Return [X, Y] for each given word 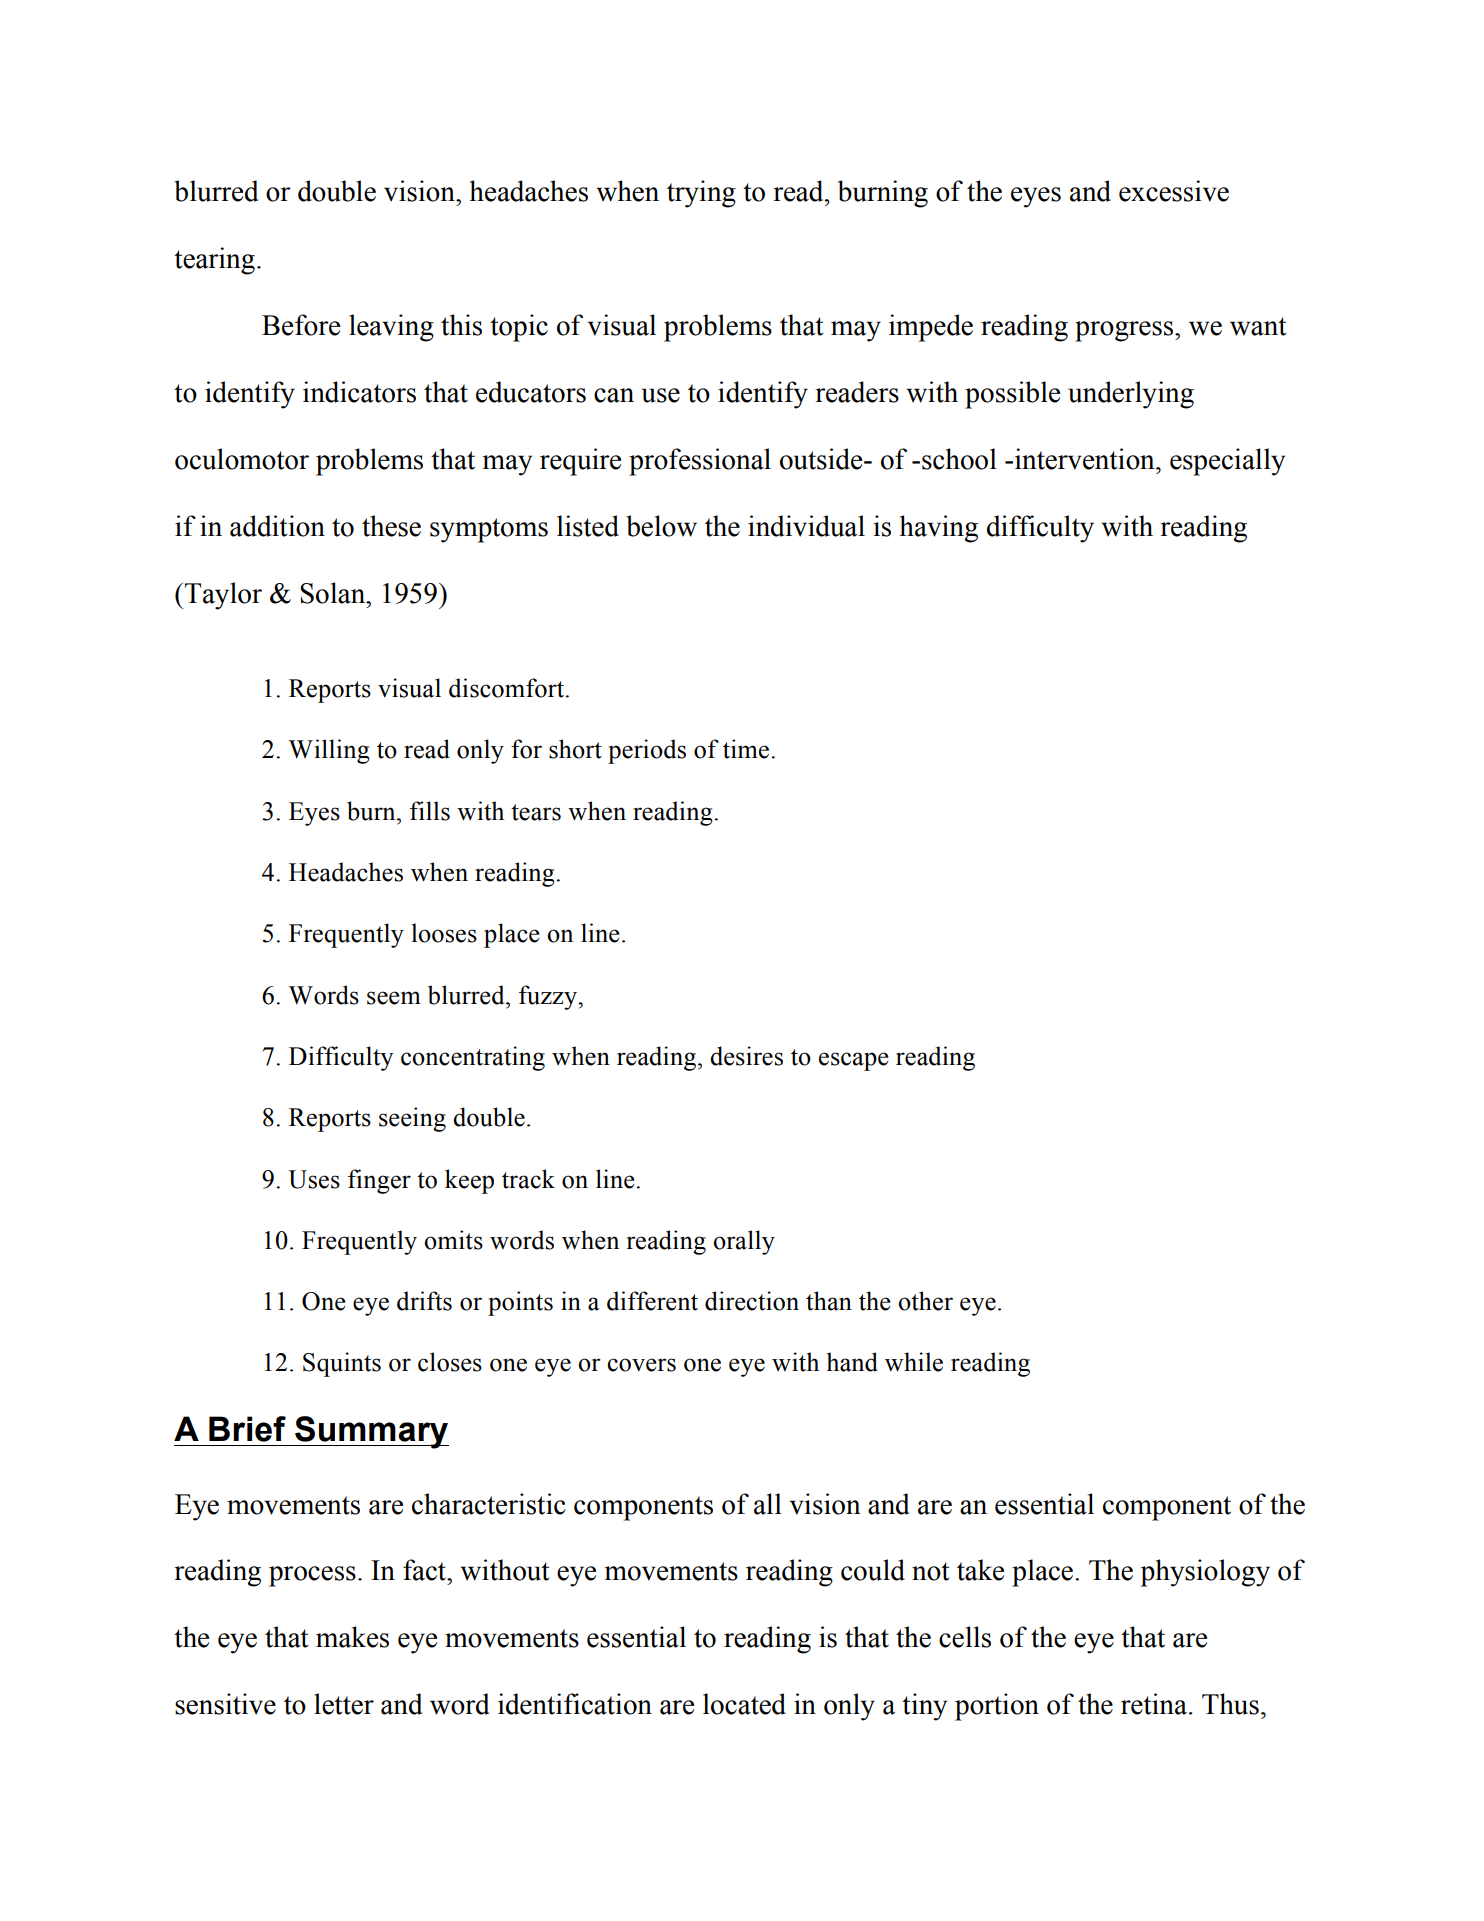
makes [352, 1637]
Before [301, 325]
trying [701, 194]
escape [854, 1061]
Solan [334, 593]
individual [806, 526]
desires [746, 1056]
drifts [424, 1301]
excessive [1174, 191]
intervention [1086, 459]
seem [394, 998]
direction [752, 1301]
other [925, 1301]
